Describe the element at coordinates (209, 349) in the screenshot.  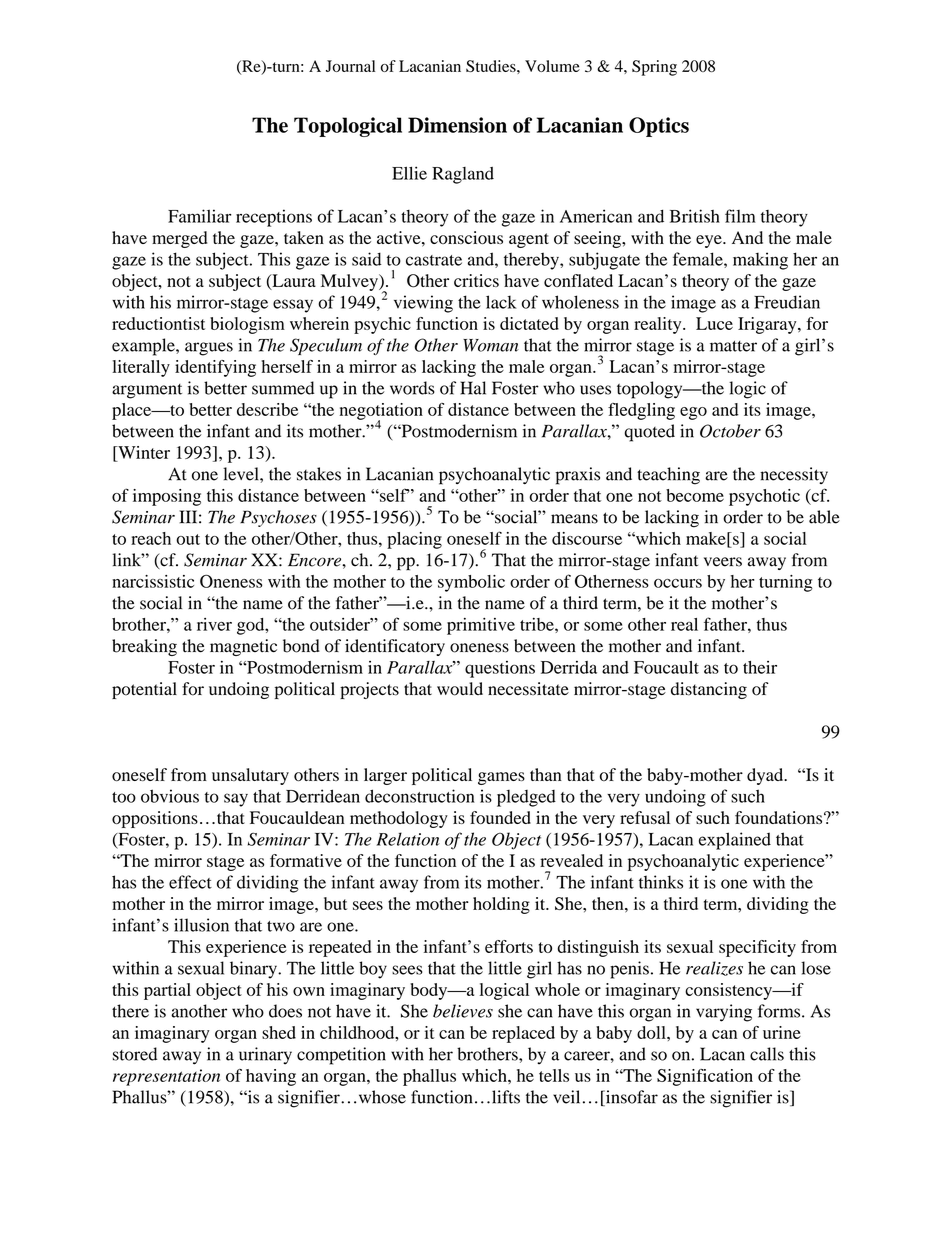
I see `argues` at that location.
